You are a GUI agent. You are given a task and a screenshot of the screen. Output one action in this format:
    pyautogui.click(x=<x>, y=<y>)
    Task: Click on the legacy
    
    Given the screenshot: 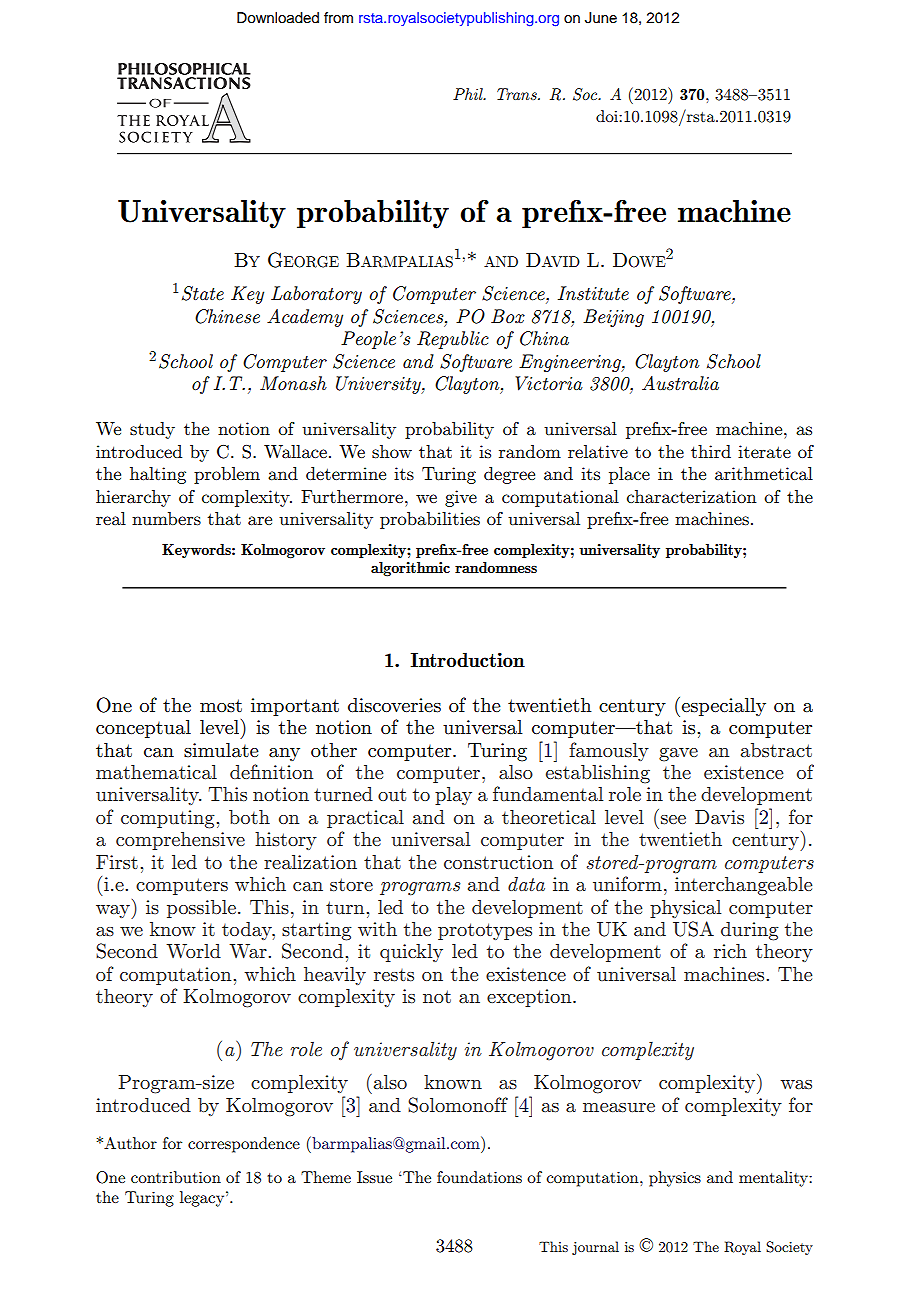 What is the action you would take?
    pyautogui.click(x=203, y=1199)
